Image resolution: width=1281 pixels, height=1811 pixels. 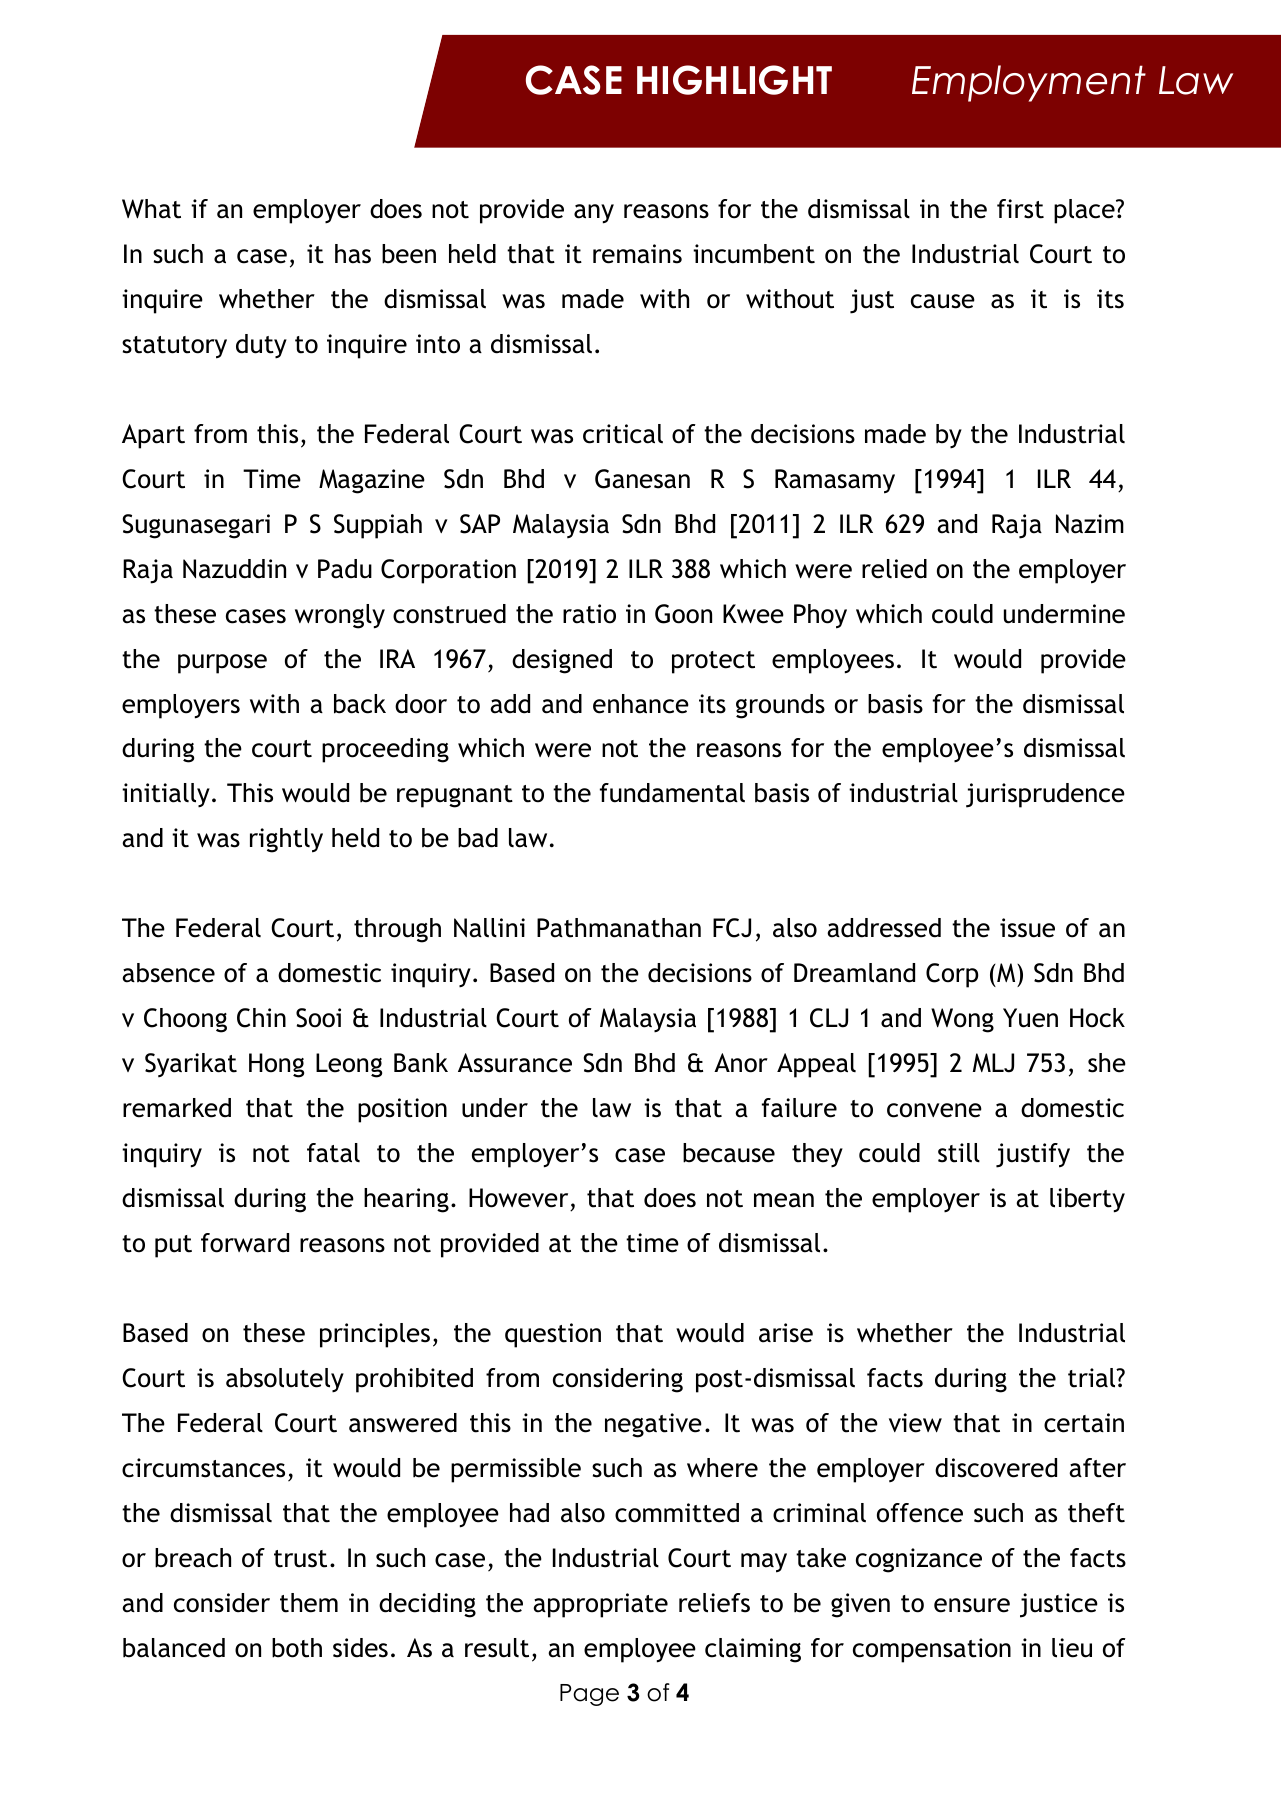 I want to click on What, so click(x=151, y=209).
